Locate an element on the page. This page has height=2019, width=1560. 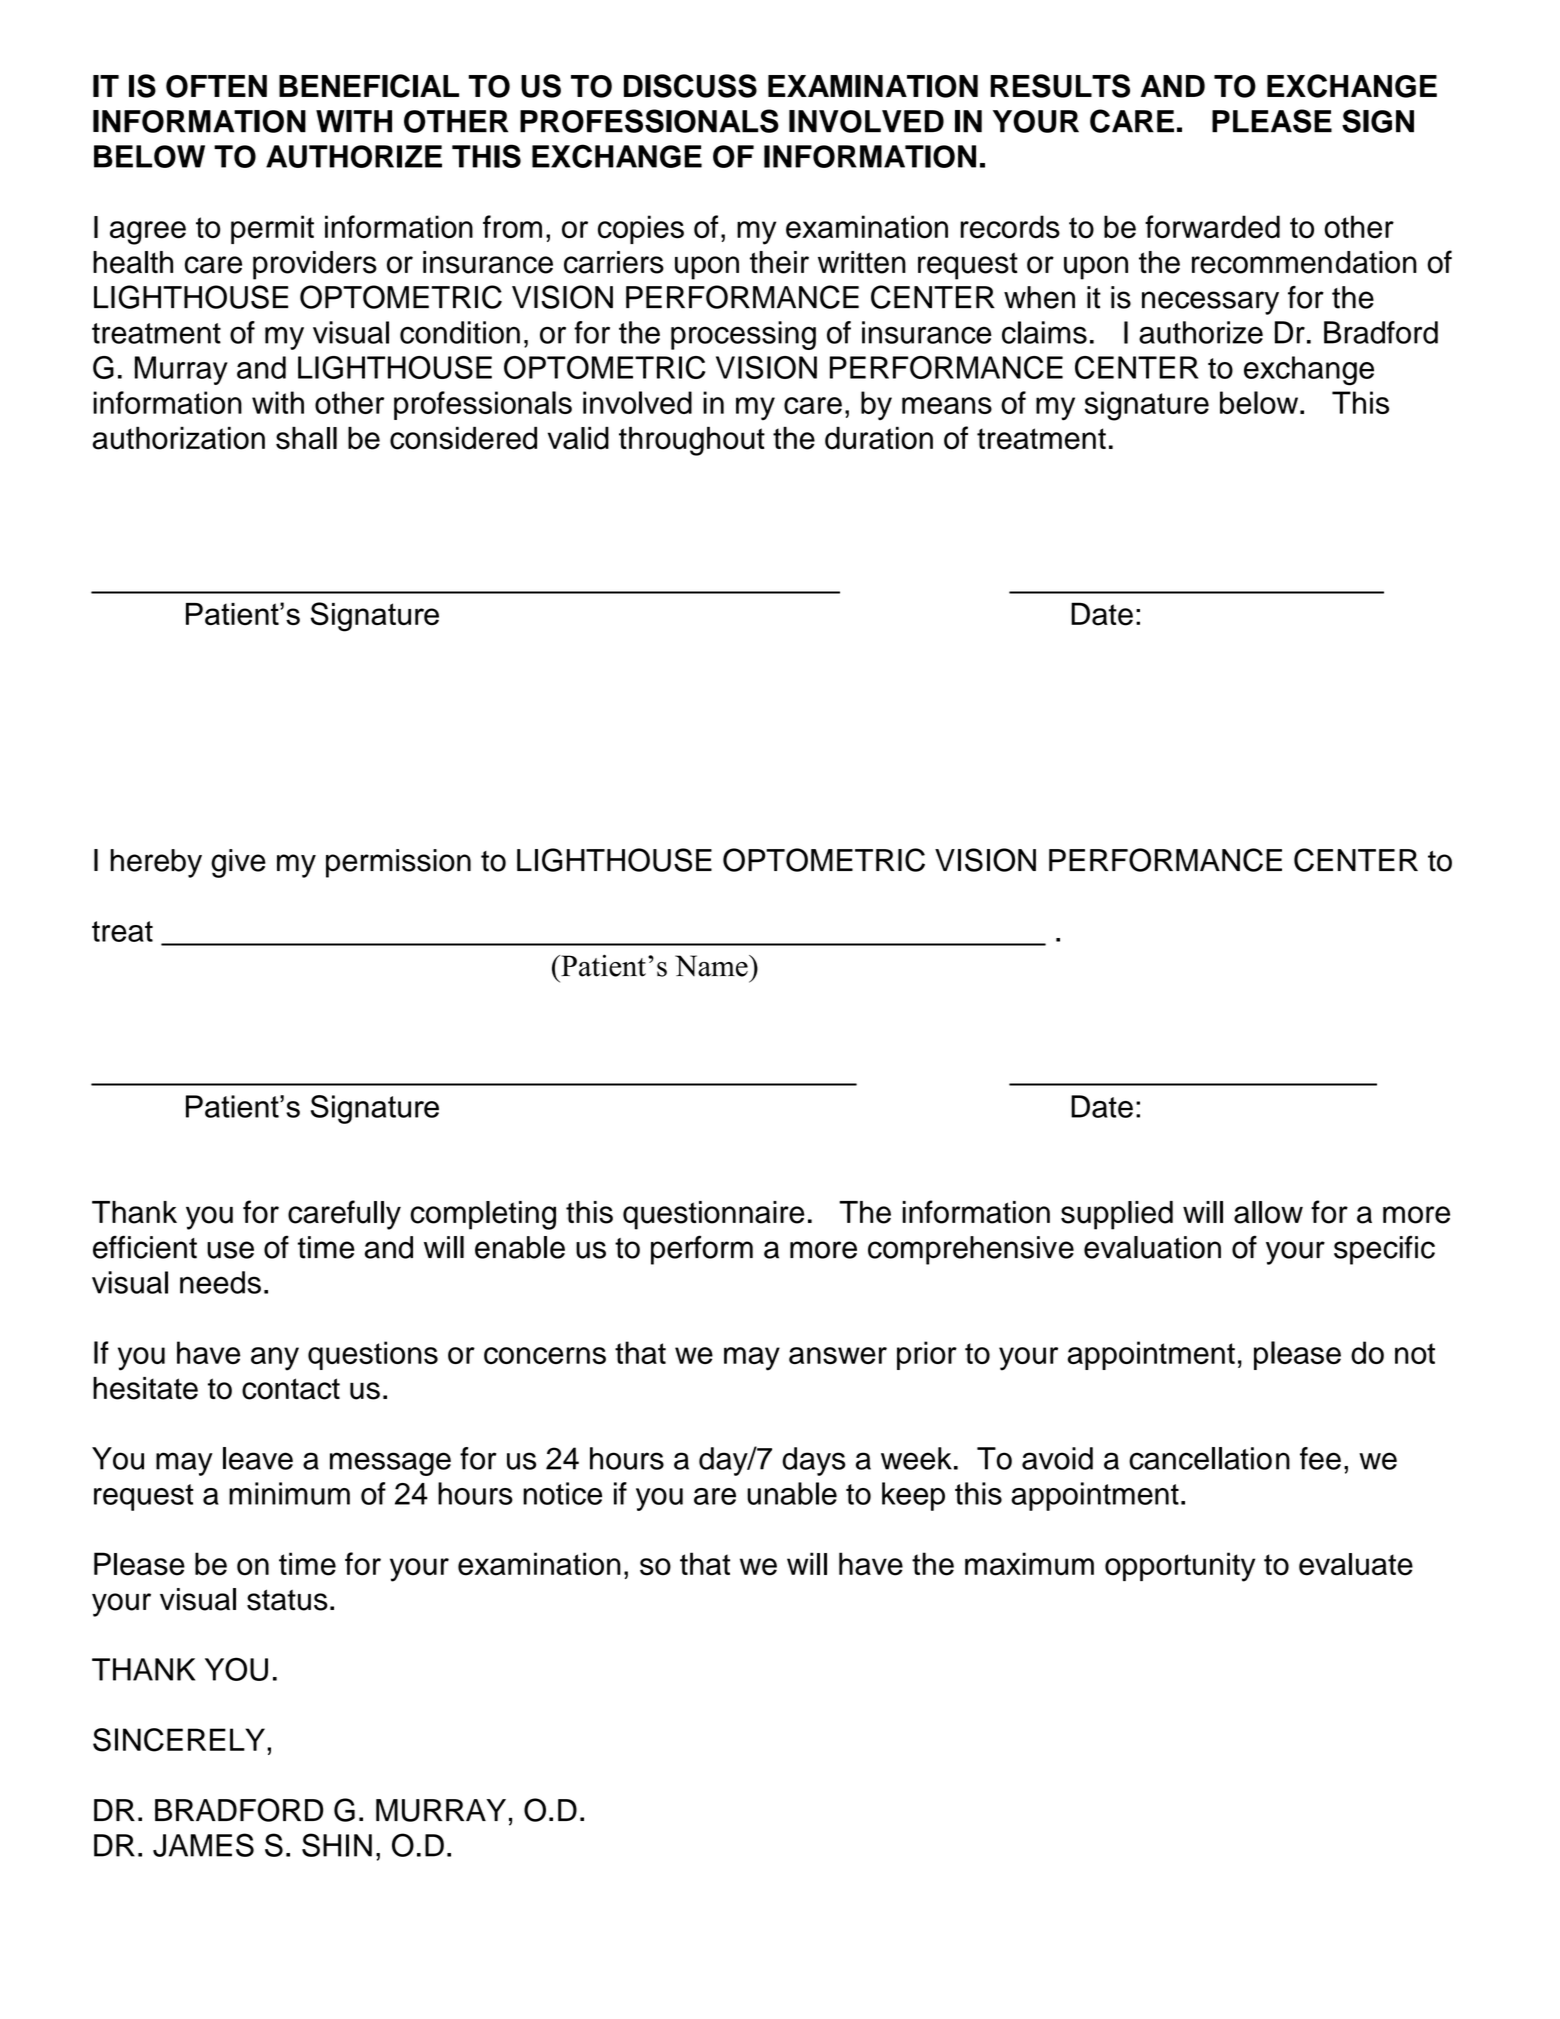
allow is located at coordinates (1268, 1212).
